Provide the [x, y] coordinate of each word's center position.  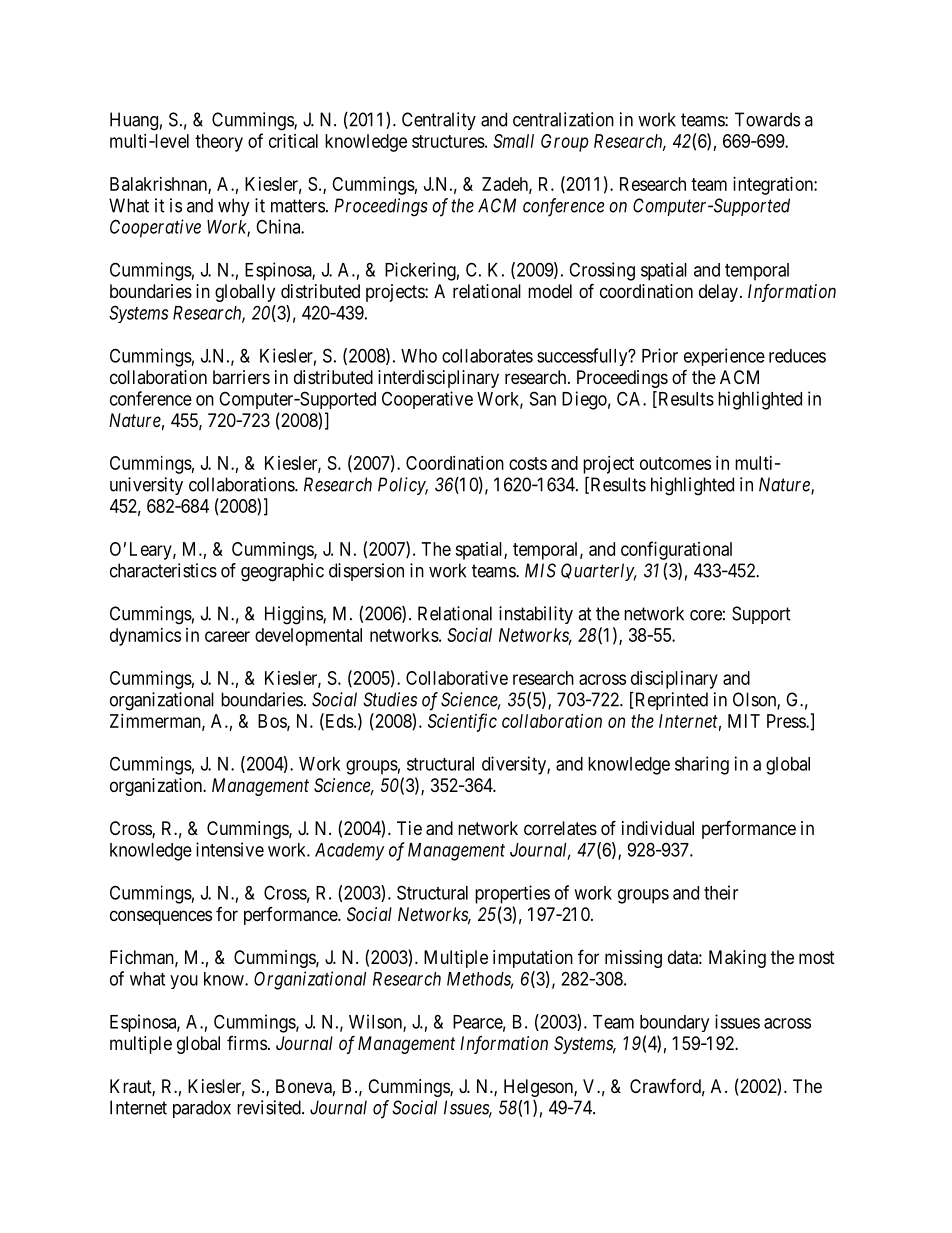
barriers [241, 377]
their [721, 892]
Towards [767, 119]
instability [536, 615]
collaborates [487, 356]
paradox [202, 1109]
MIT [744, 721]
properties [512, 894]
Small [513, 141]
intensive [230, 849]
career [227, 636]
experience [724, 357]
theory [219, 143]
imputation [533, 959]
